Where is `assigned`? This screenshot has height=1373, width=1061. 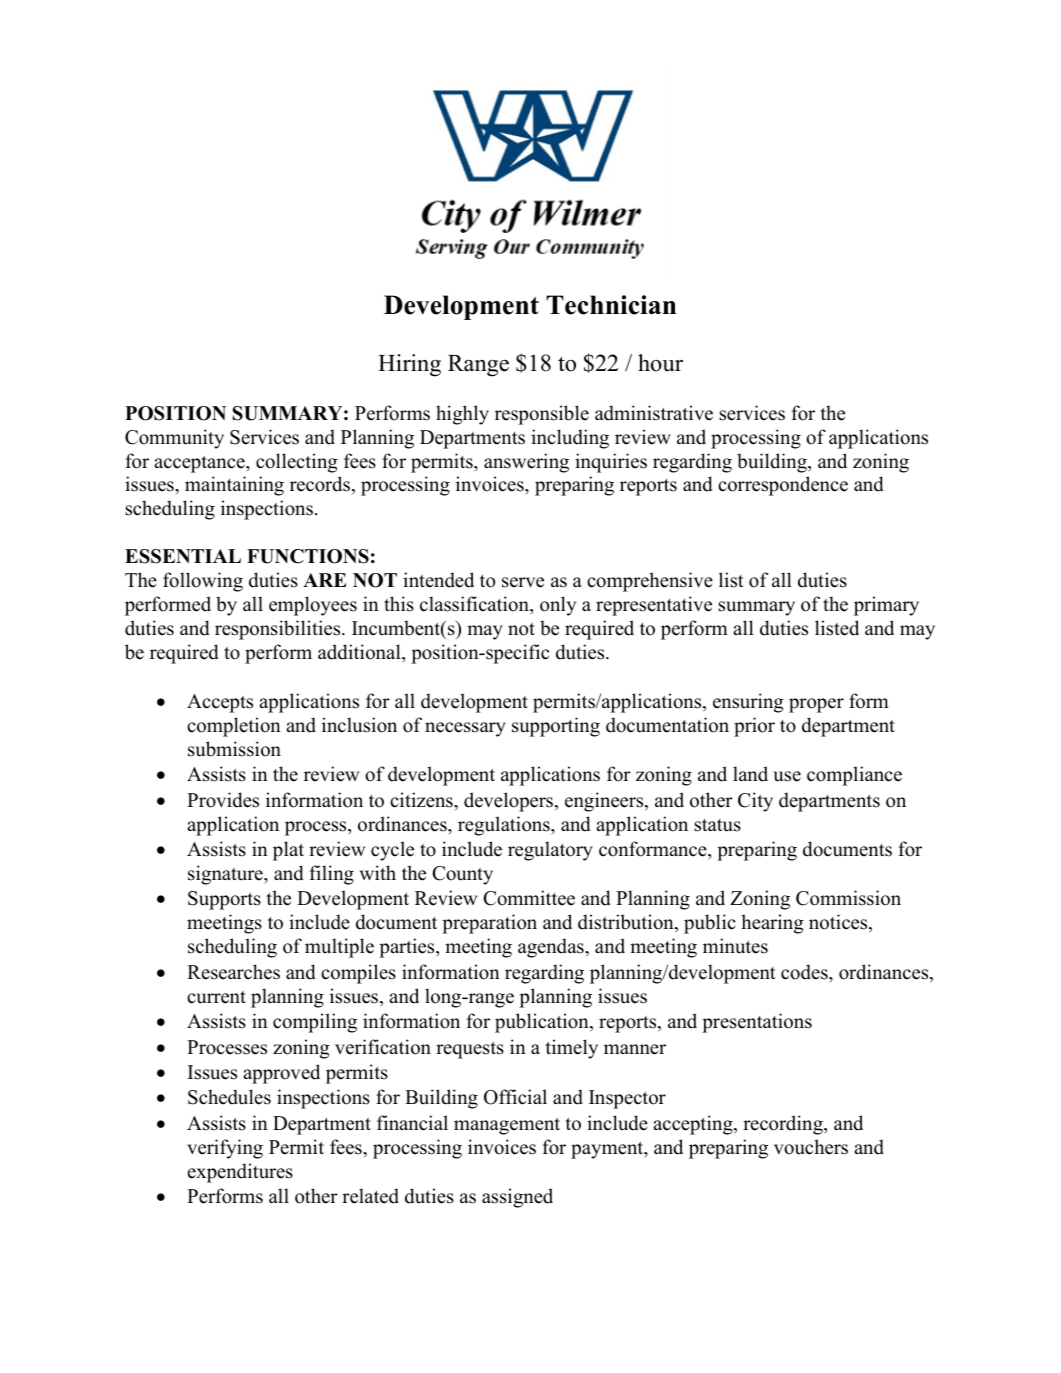 assigned is located at coordinates (517, 1198).
